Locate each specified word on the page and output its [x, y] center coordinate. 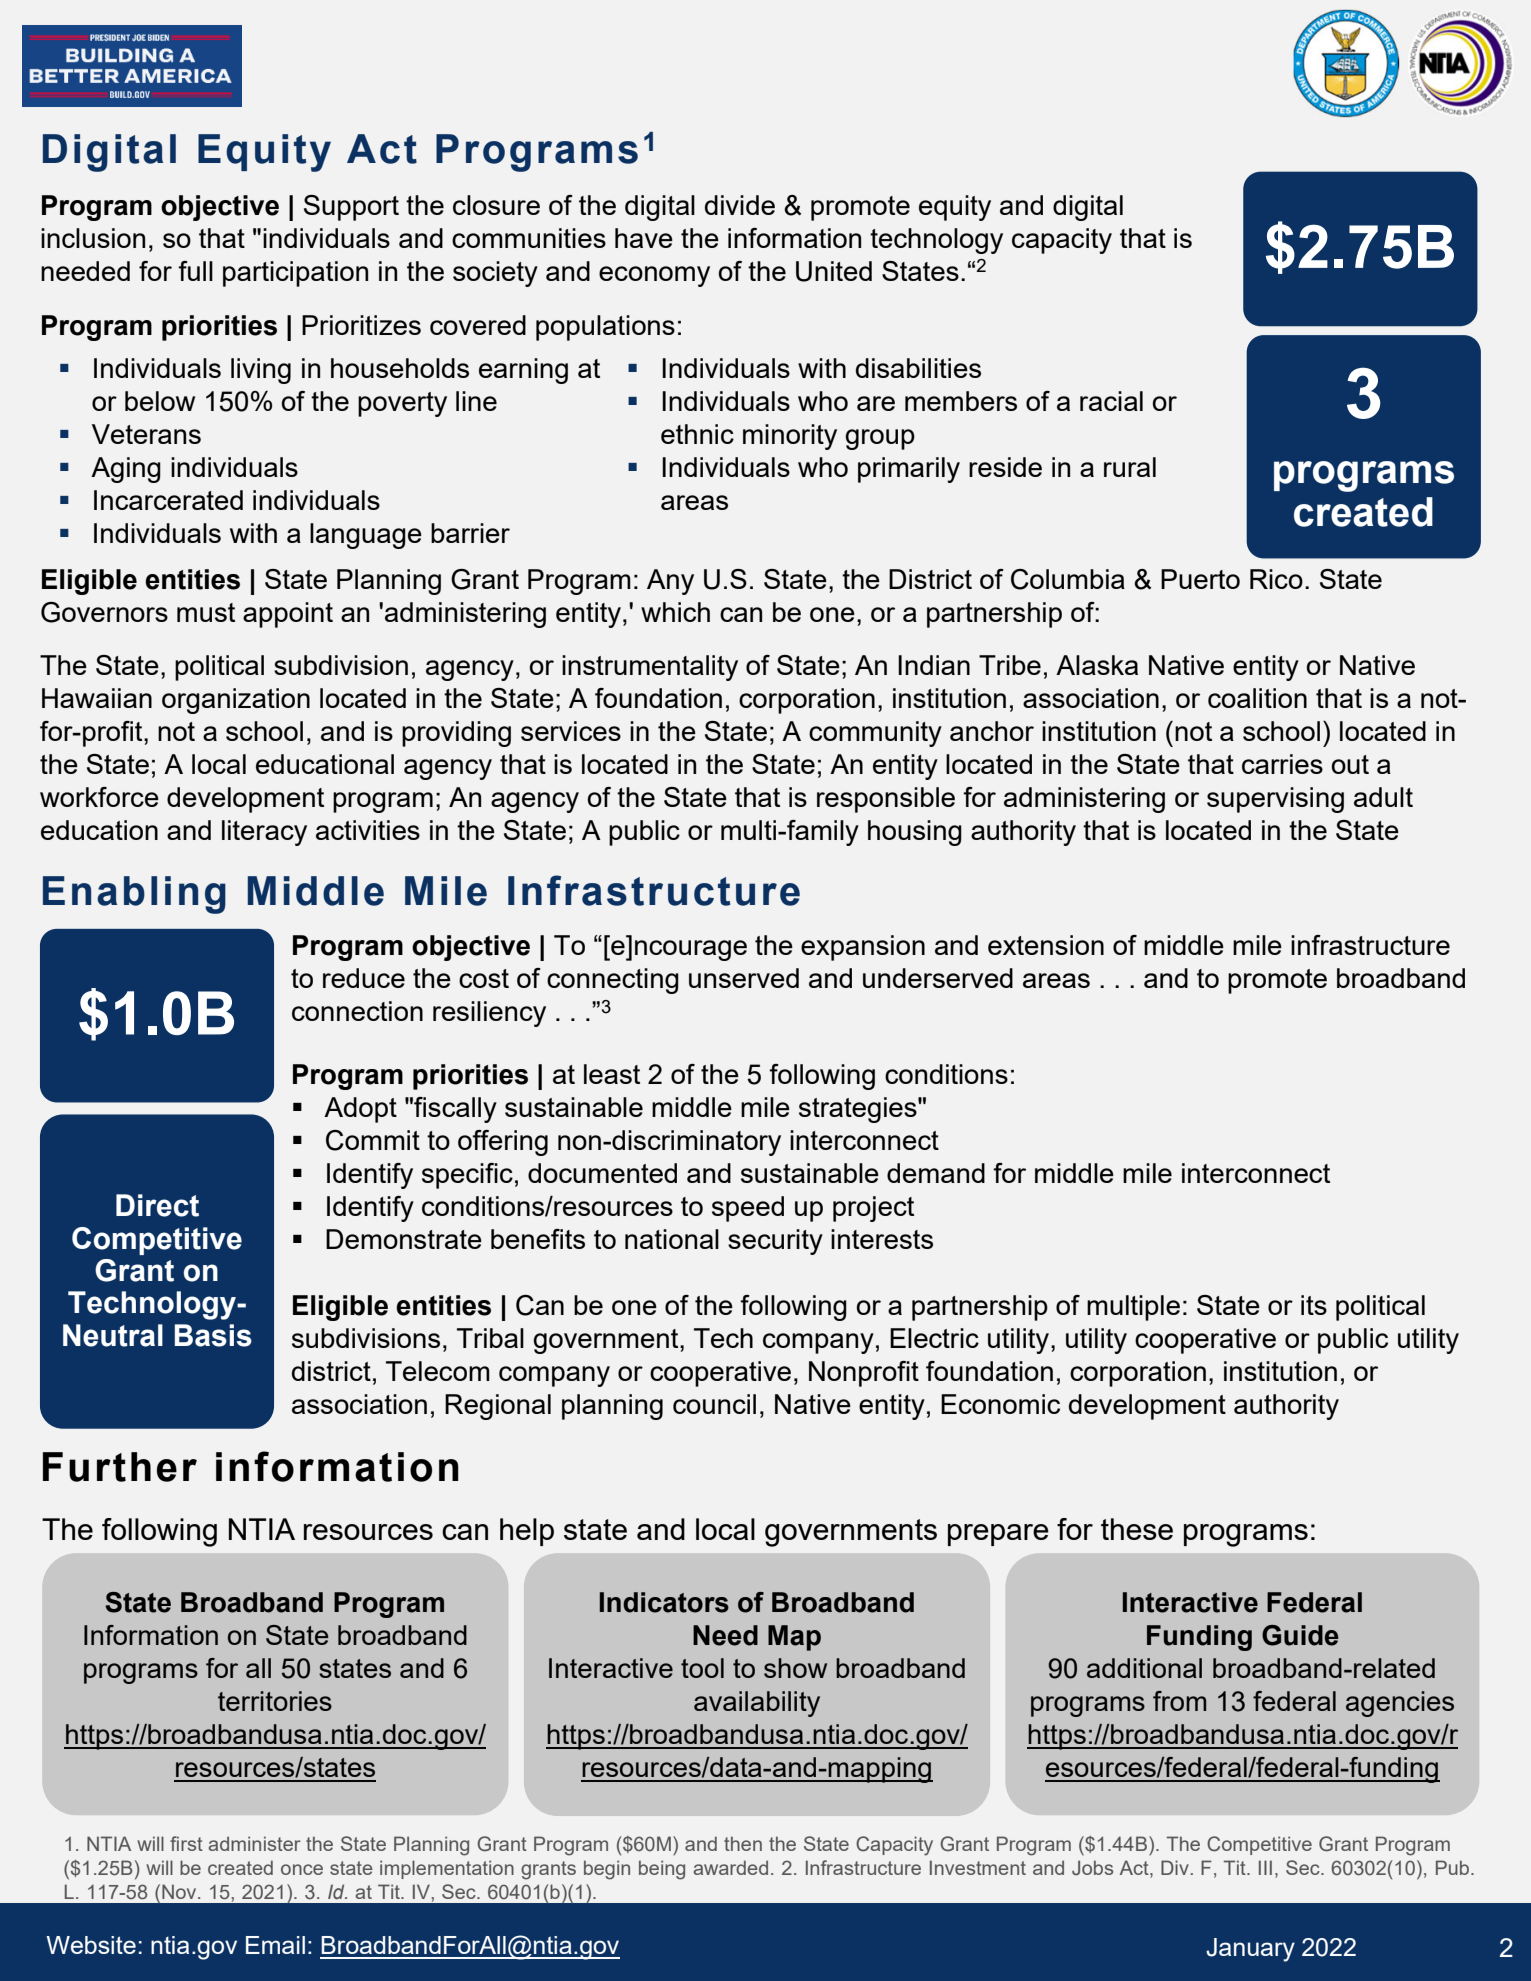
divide [740, 205]
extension [1046, 945]
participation [295, 274]
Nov [180, 1891]
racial [1111, 401]
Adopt [360, 1110]
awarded [730, 1867]
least [612, 1074]
